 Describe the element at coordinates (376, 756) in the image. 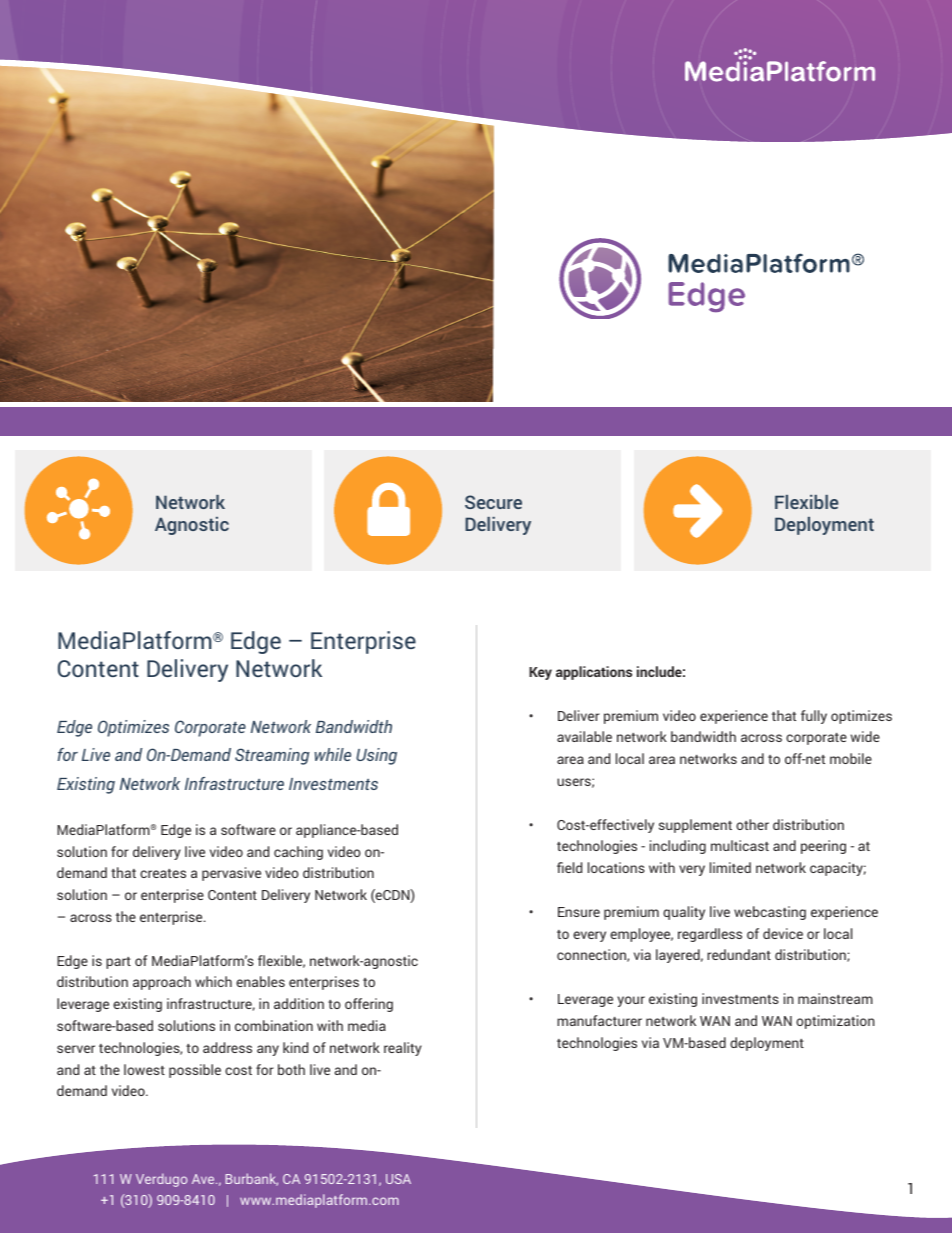

I see `Using` at that location.
